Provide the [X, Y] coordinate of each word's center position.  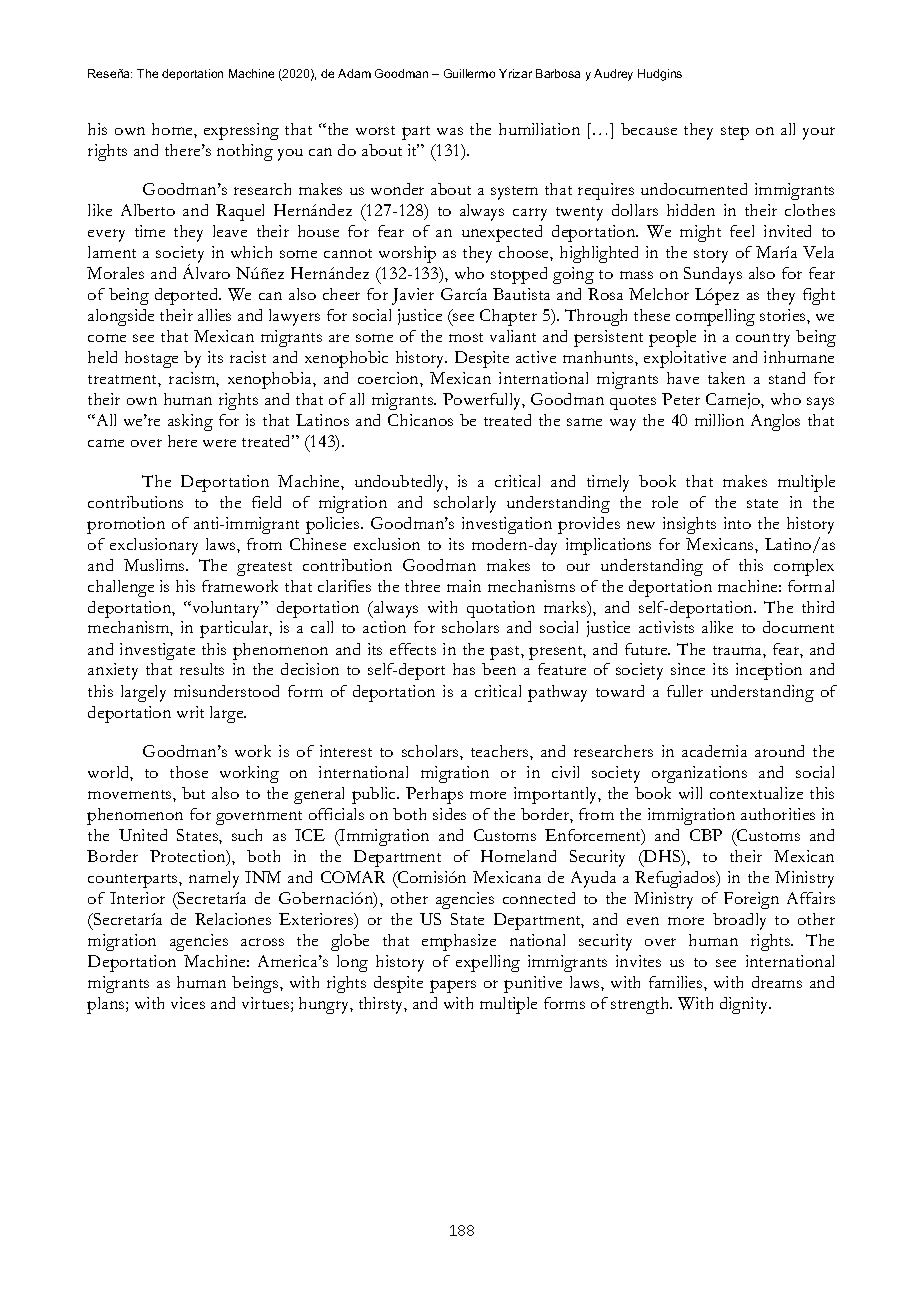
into [737, 523]
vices [188, 1003]
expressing [241, 131]
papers [453, 986]
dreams [777, 982]
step [735, 133]
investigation [507, 525]
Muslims [155, 565]
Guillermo [469, 73]
